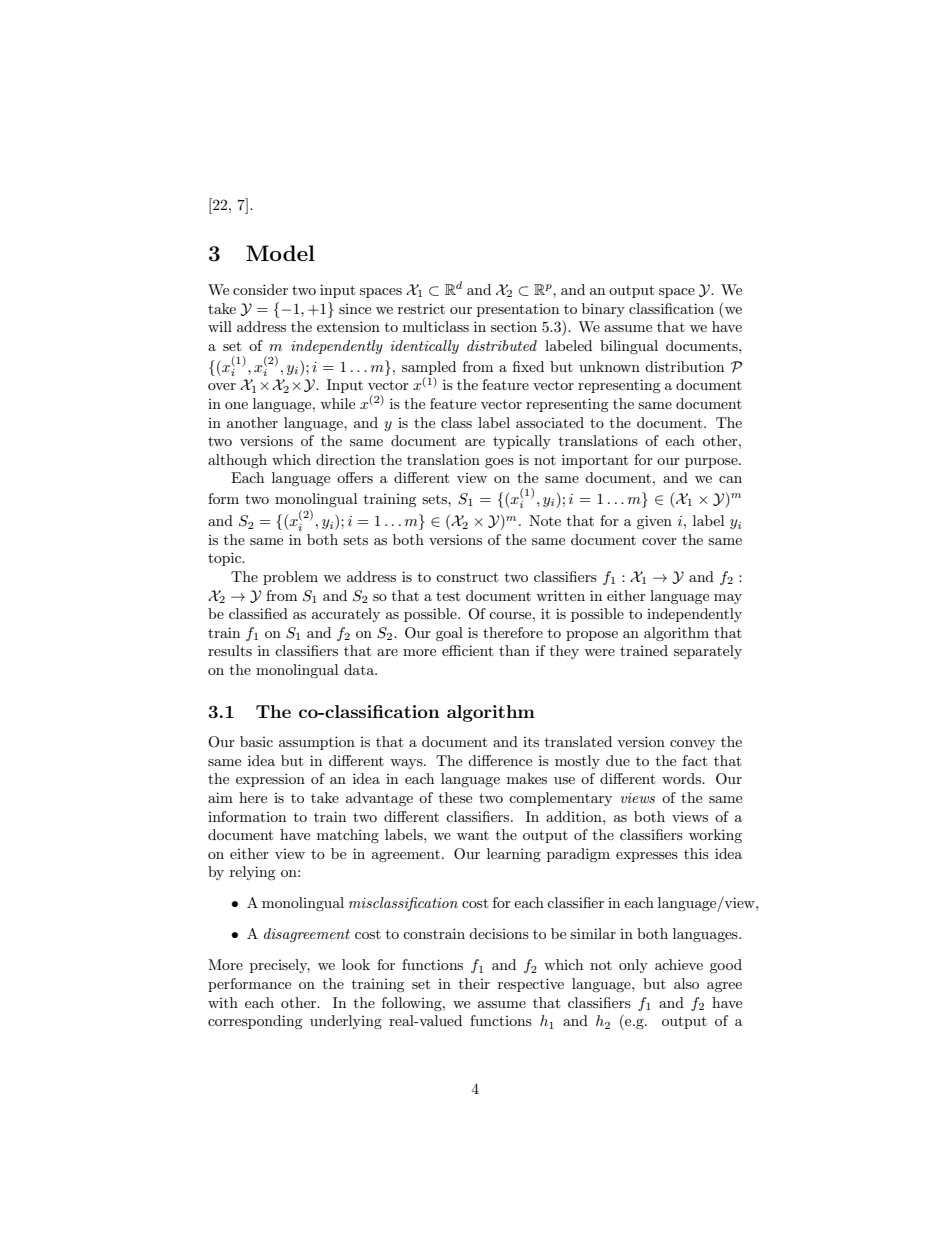  What do you see at coordinates (603, 310) in the page?
I see `binary` at bounding box center [603, 310].
